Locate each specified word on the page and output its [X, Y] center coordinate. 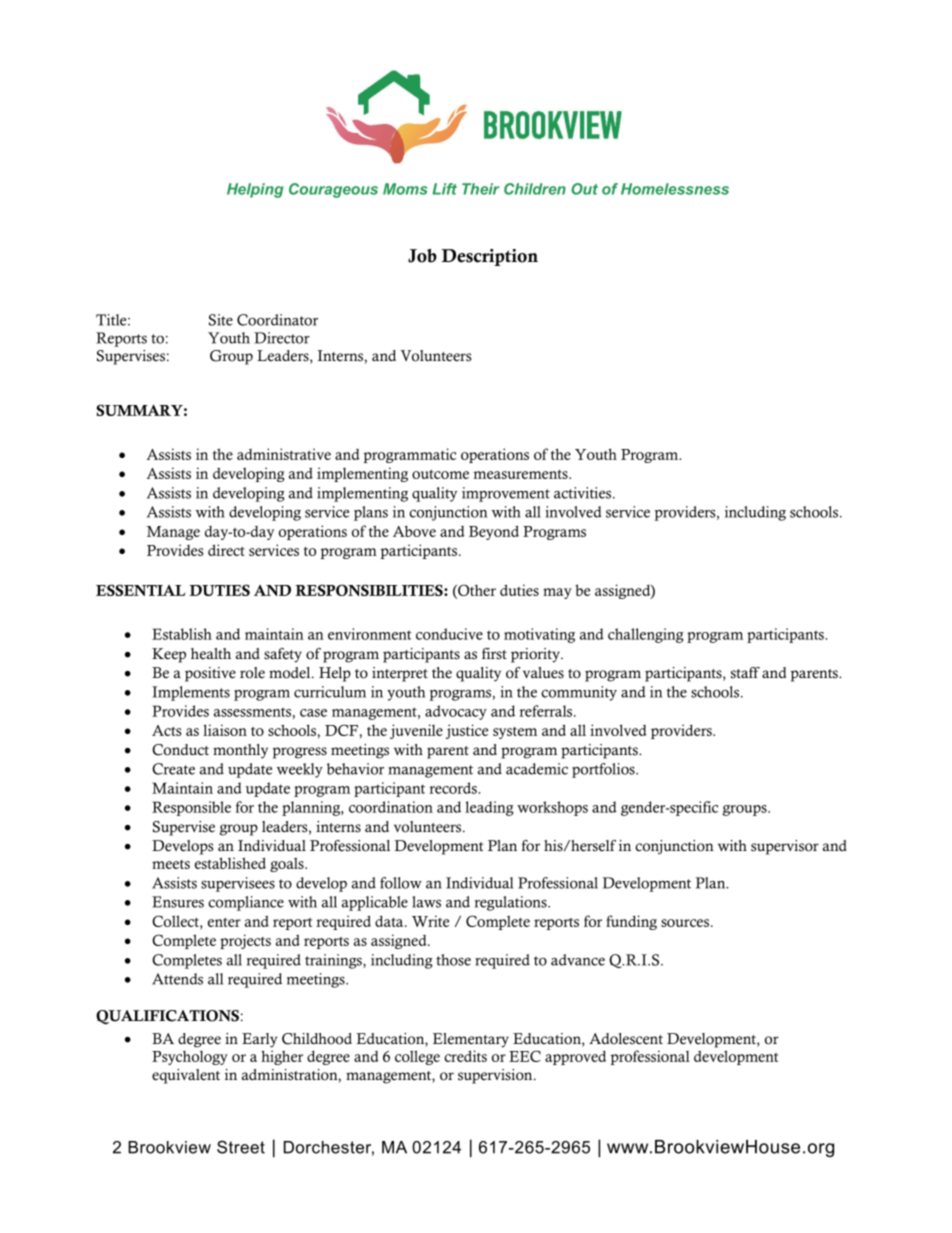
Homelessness [675, 189]
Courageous [333, 190]
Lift [444, 189]
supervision [496, 1076]
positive [210, 674]
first [494, 654]
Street [241, 1147]
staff [745, 673]
